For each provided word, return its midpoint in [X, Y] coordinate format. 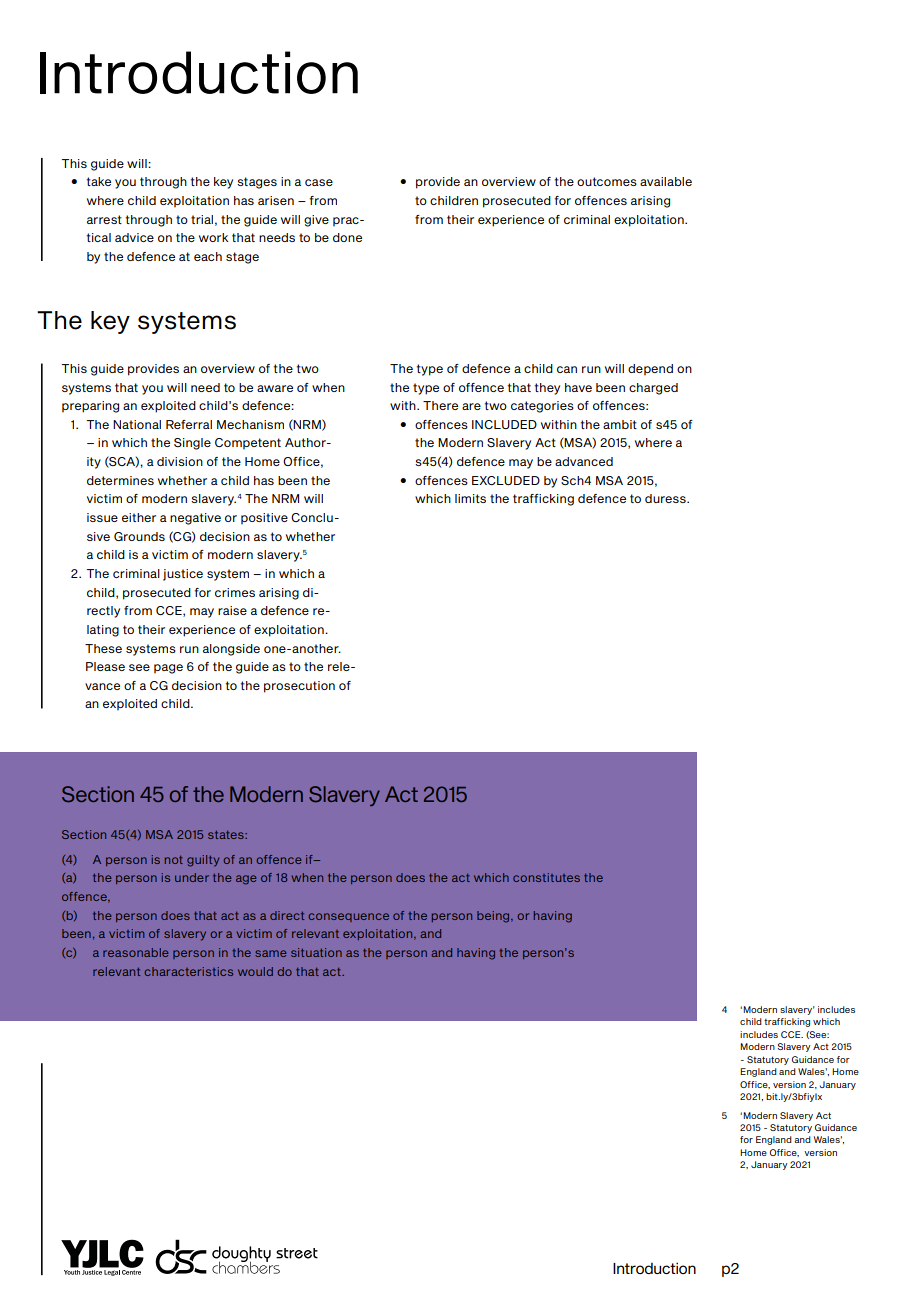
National [137, 424]
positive [264, 518]
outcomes [607, 181]
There [440, 405]
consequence [348, 917]
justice [183, 575]
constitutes [546, 877]
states [227, 835]
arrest [104, 219]
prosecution [299, 687]
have [578, 387]
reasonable [135, 952]
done [347, 237]
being [494, 917]
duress [666, 498]
